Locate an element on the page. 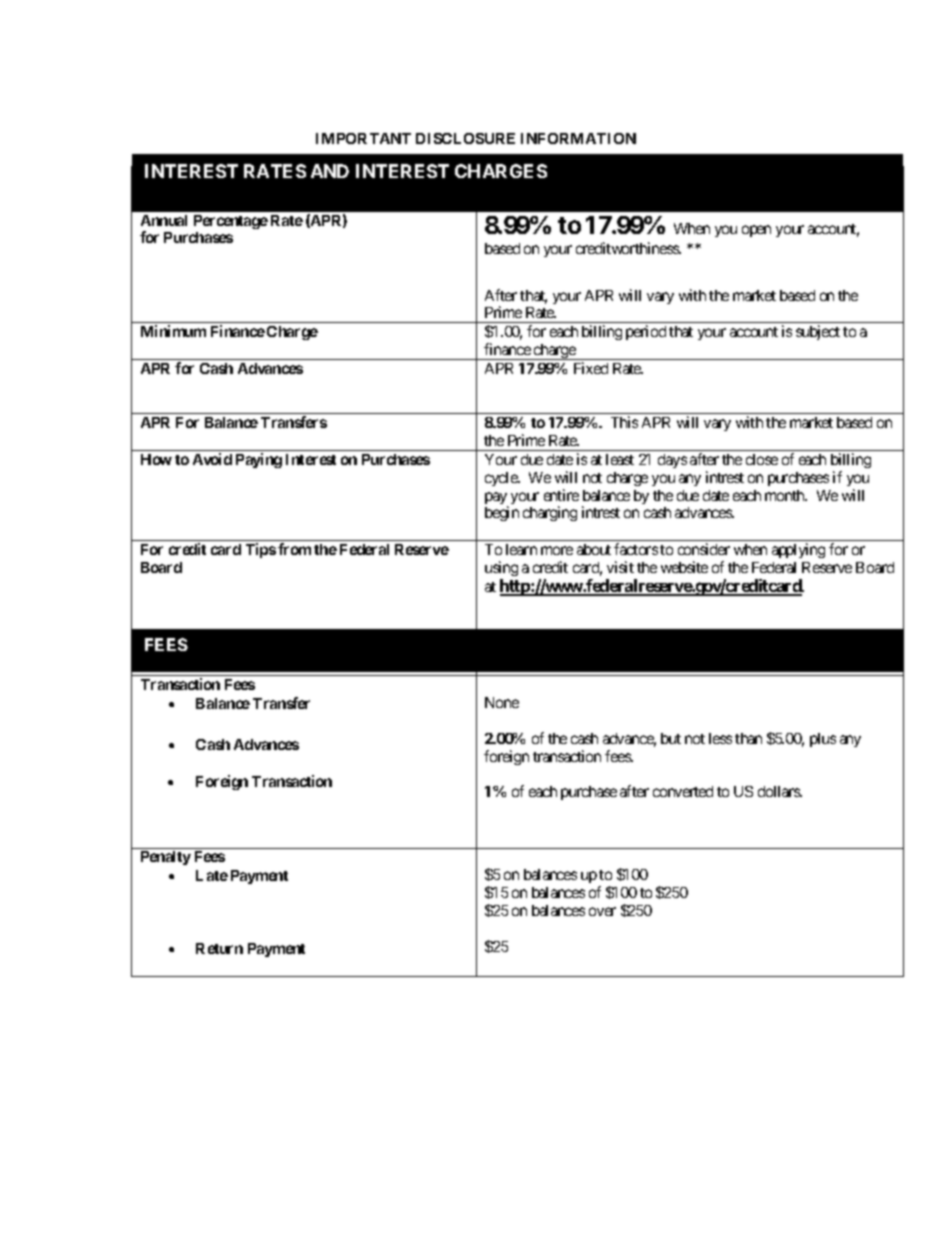 This document has height=1233, width=952. from is located at coordinates (294, 549).
